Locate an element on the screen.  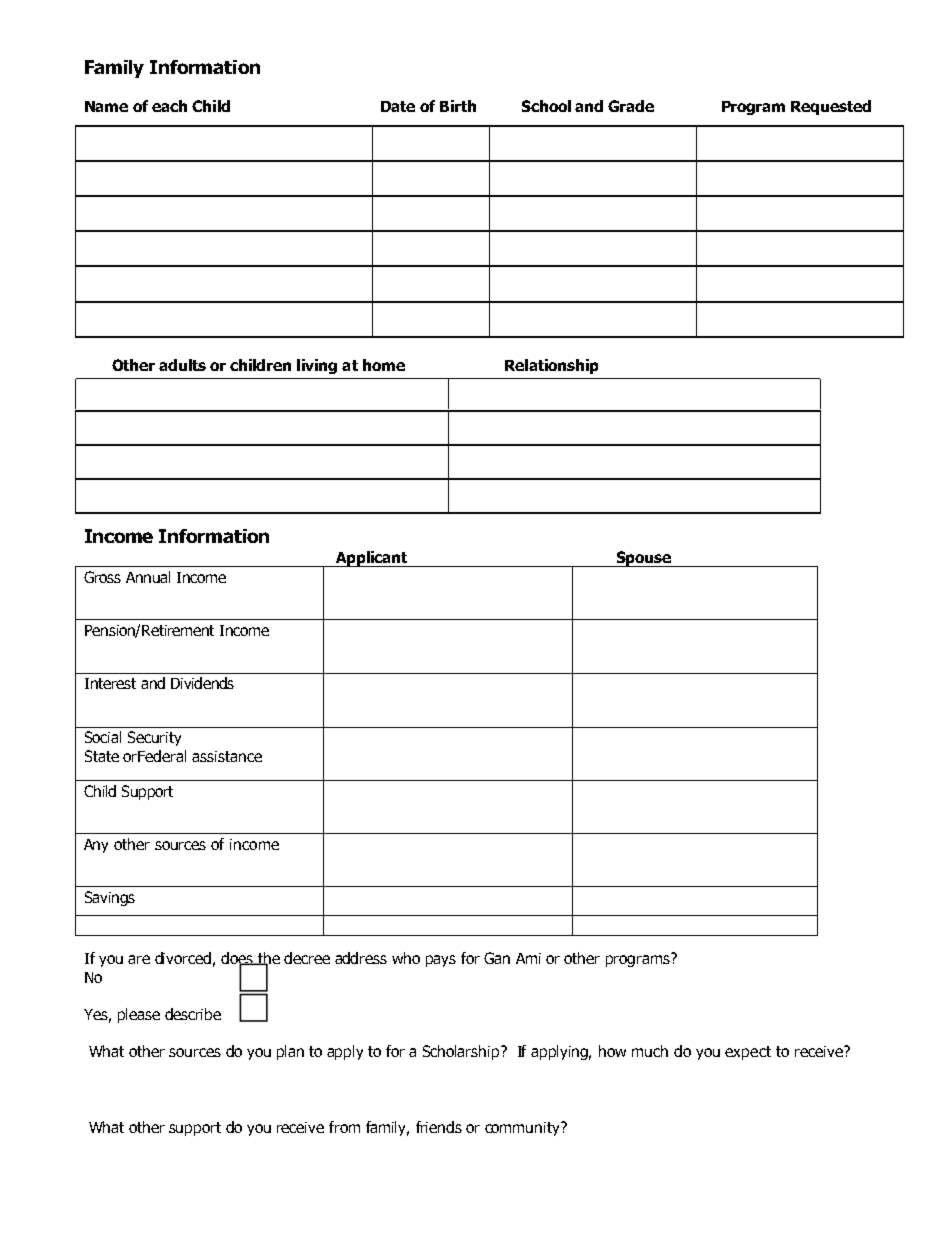
Requested is located at coordinates (831, 107).
